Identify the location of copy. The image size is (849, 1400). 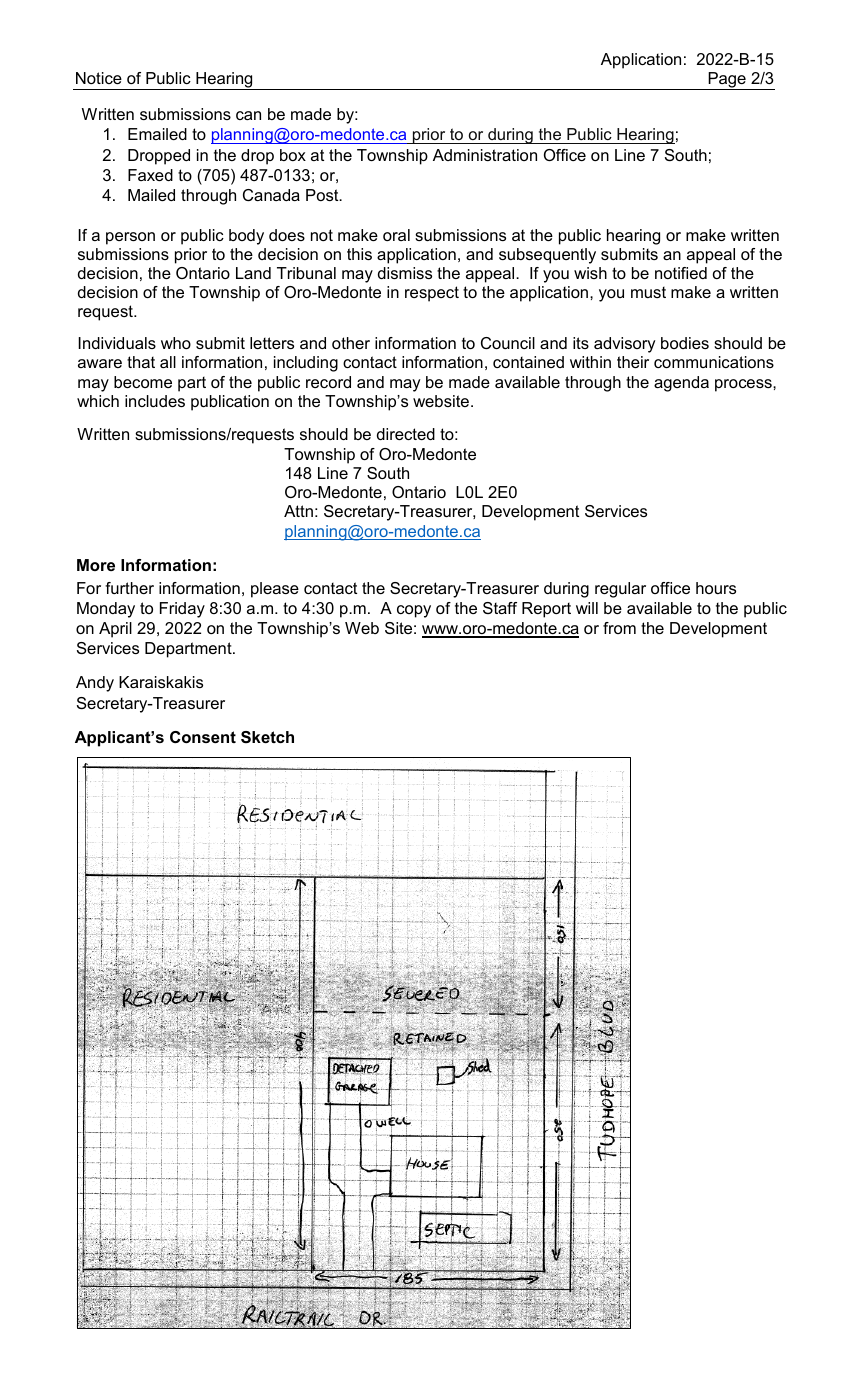
(414, 611).
